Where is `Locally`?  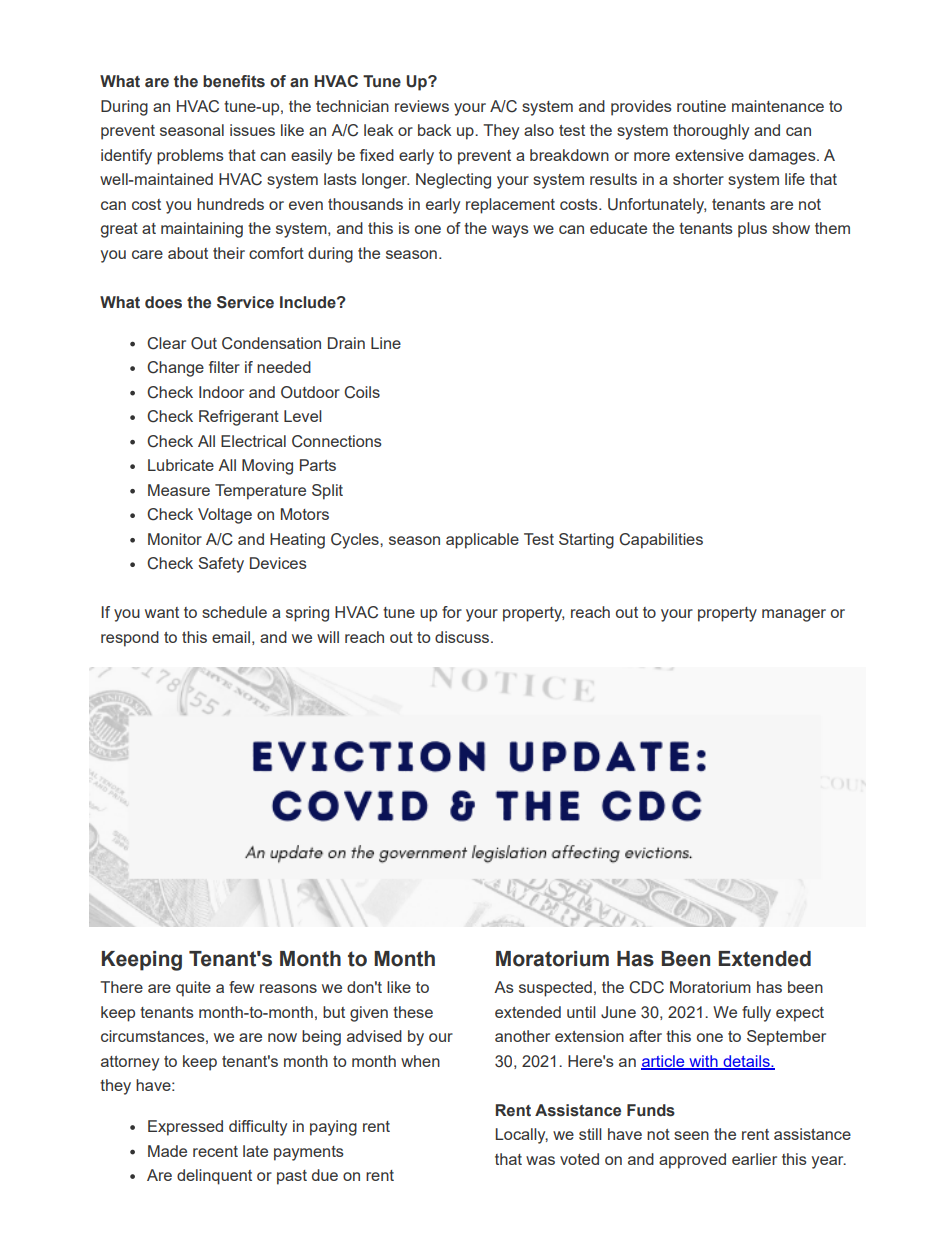
Locally is located at coordinates (522, 1136).
